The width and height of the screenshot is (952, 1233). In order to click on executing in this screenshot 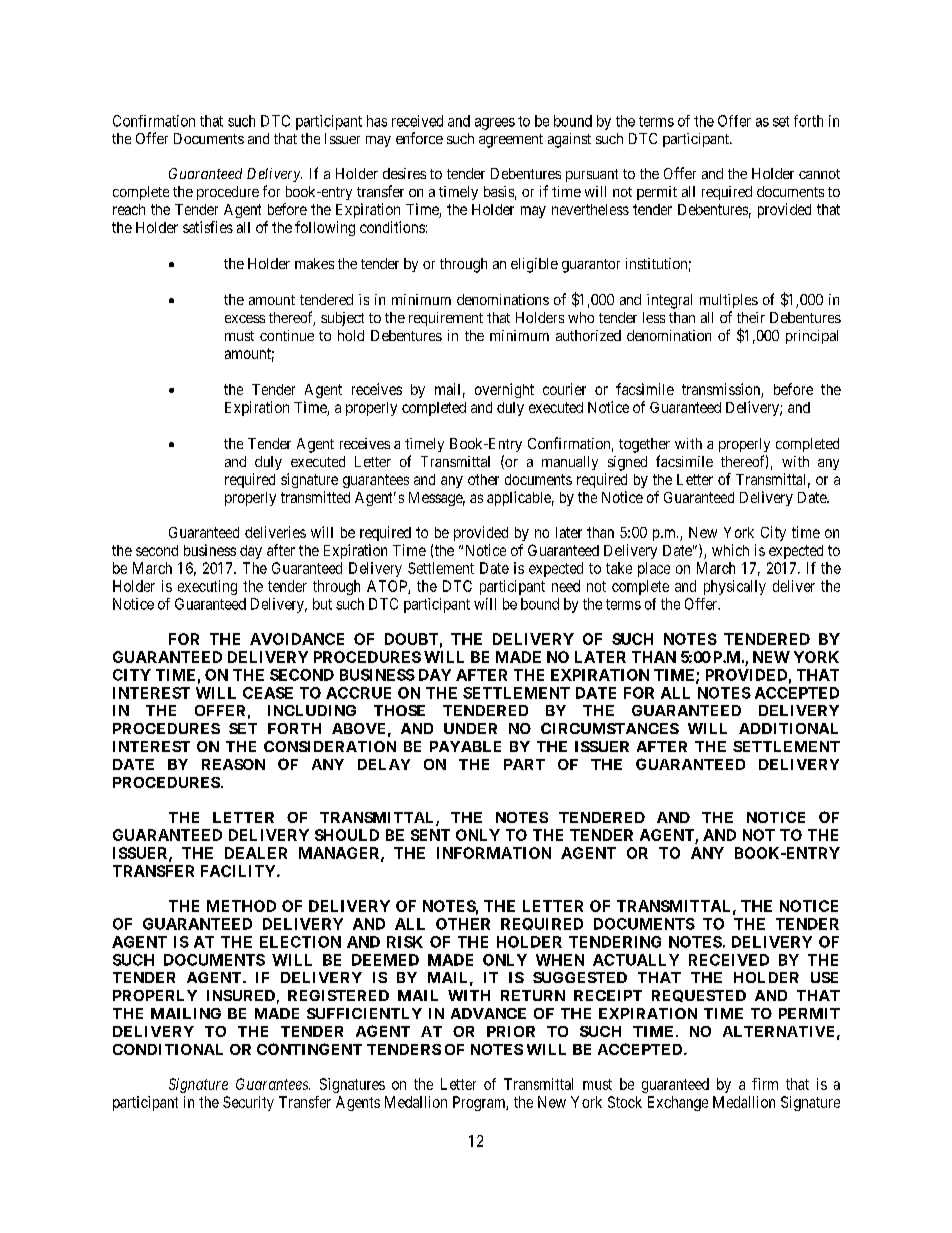, I will do `click(207, 587)`.
